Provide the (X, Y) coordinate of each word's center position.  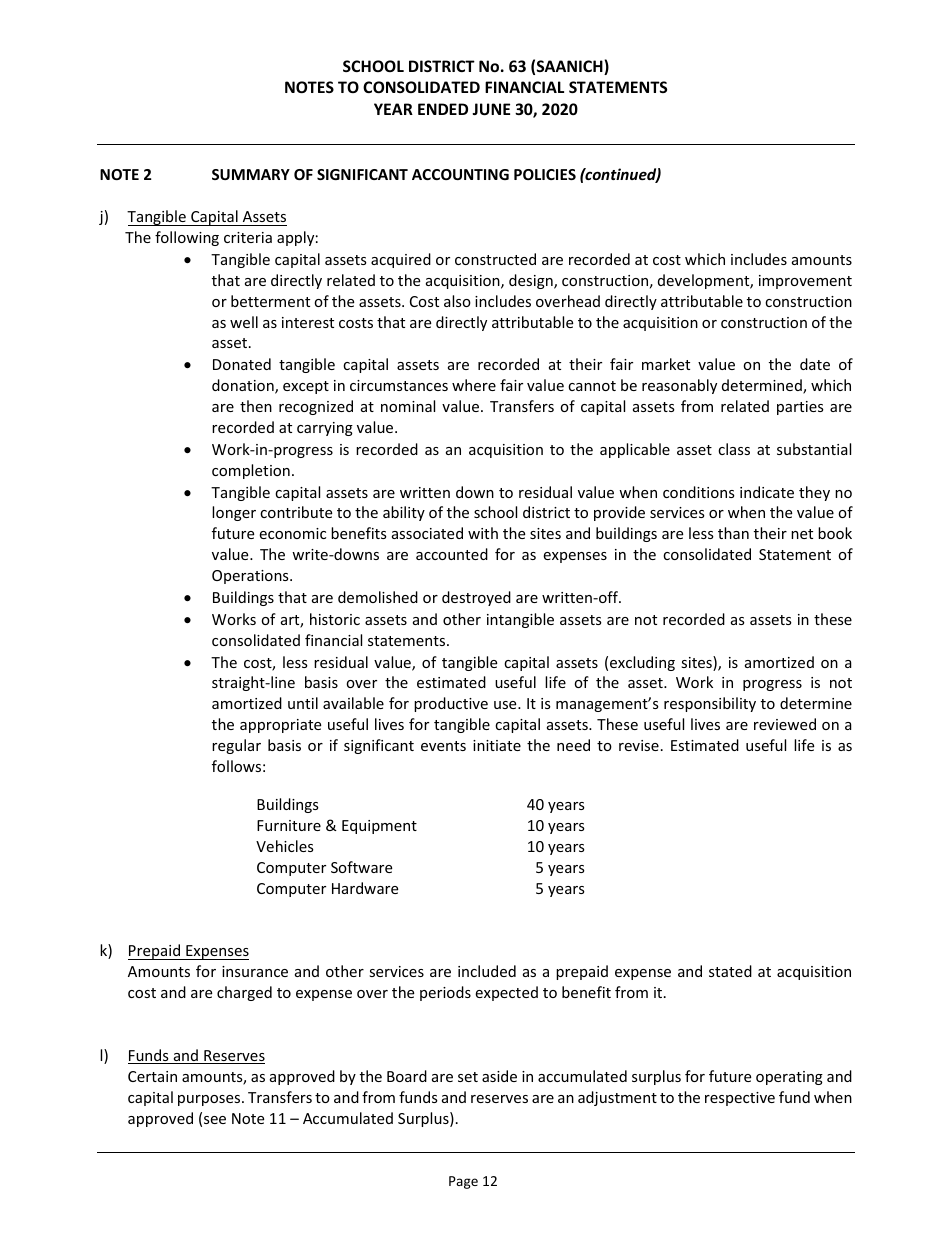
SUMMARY (251, 174)
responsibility (710, 704)
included (487, 971)
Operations (251, 577)
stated (730, 971)
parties (800, 408)
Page (463, 1182)
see (215, 1120)
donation (244, 386)
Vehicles (285, 846)
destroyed (476, 598)
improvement (805, 282)
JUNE (491, 109)
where (474, 385)
